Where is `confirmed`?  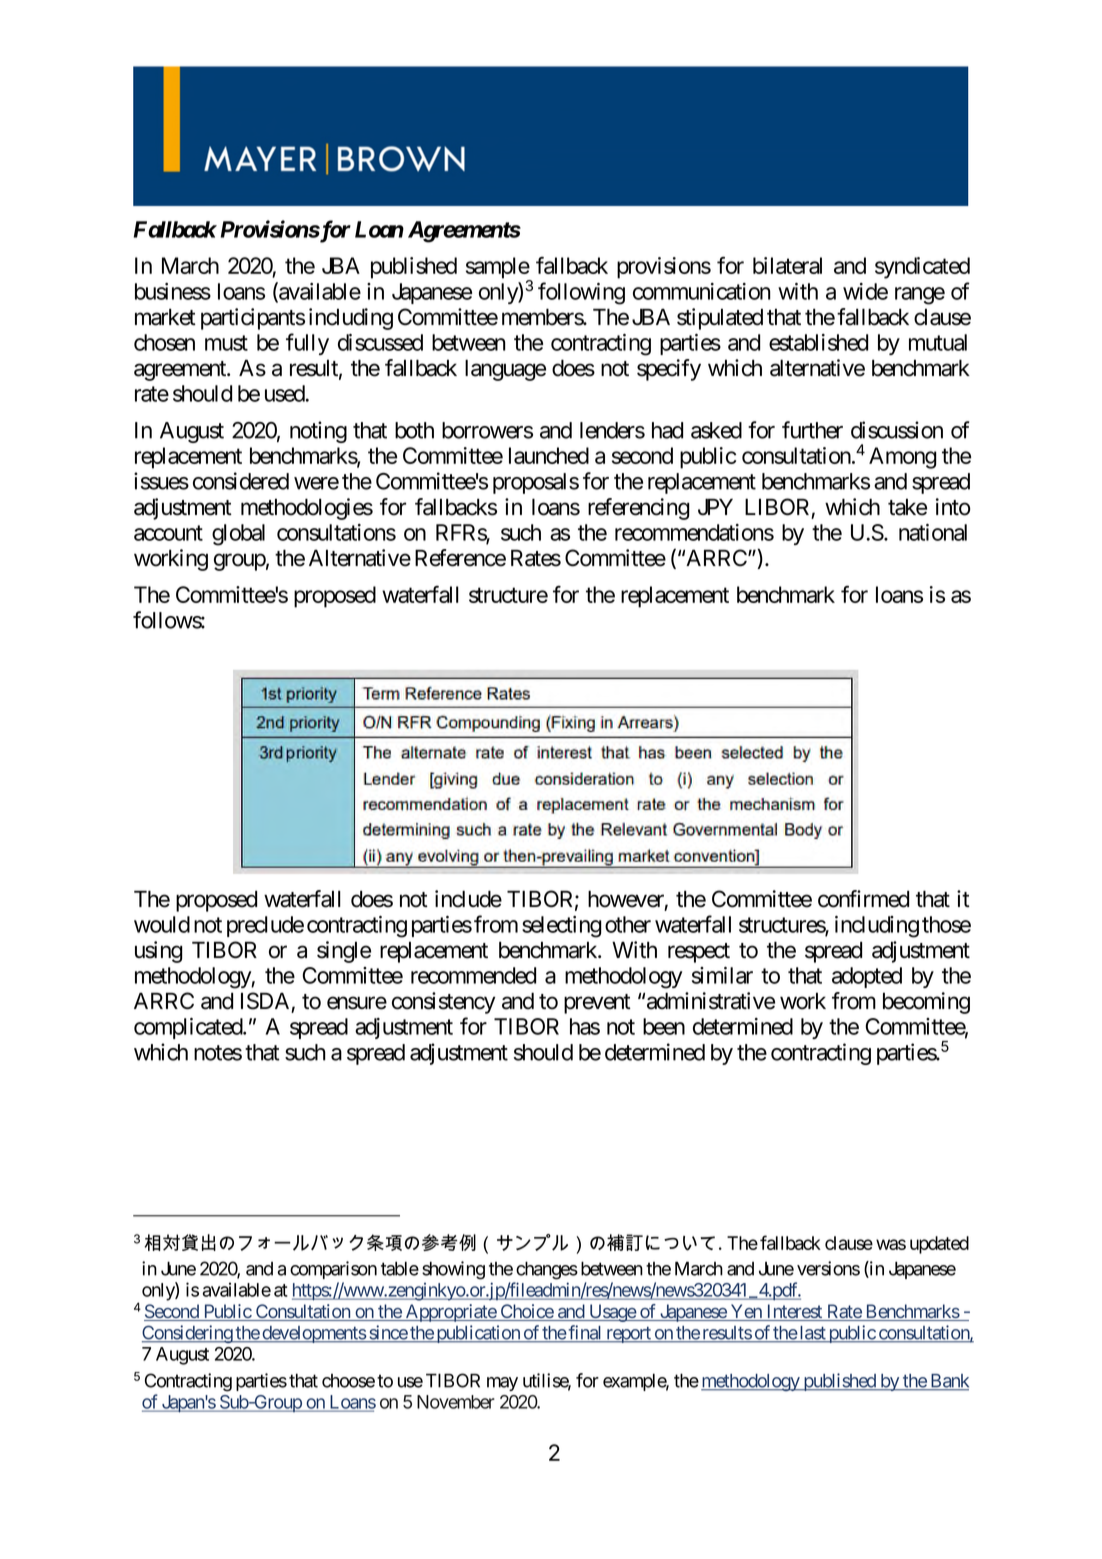 confirmed is located at coordinates (863, 899).
